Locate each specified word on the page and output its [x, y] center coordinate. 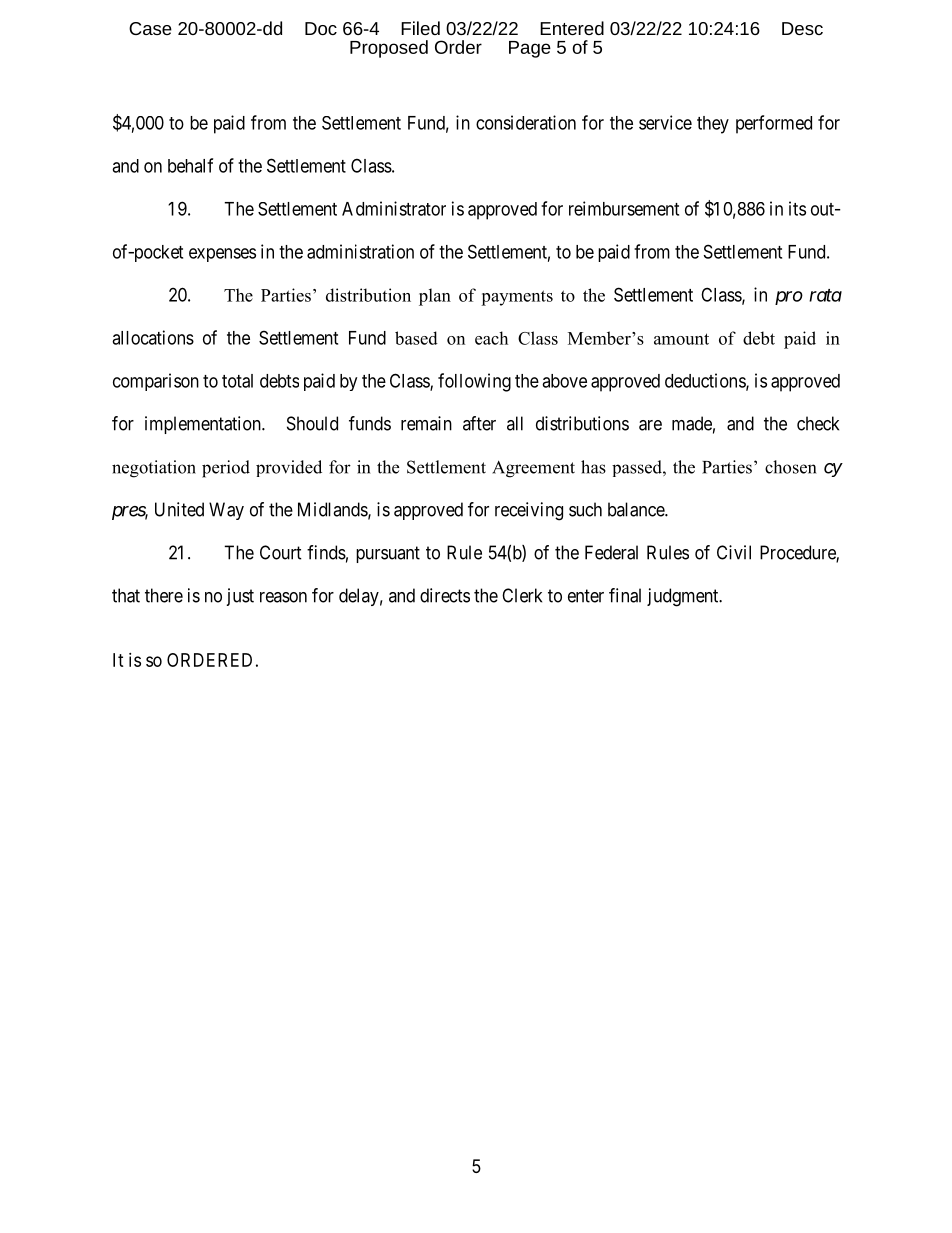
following [474, 382]
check [818, 423]
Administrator [394, 208]
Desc [802, 28]
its [797, 208]
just [240, 597]
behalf [190, 165]
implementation [204, 425]
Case [150, 28]
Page [530, 49]
